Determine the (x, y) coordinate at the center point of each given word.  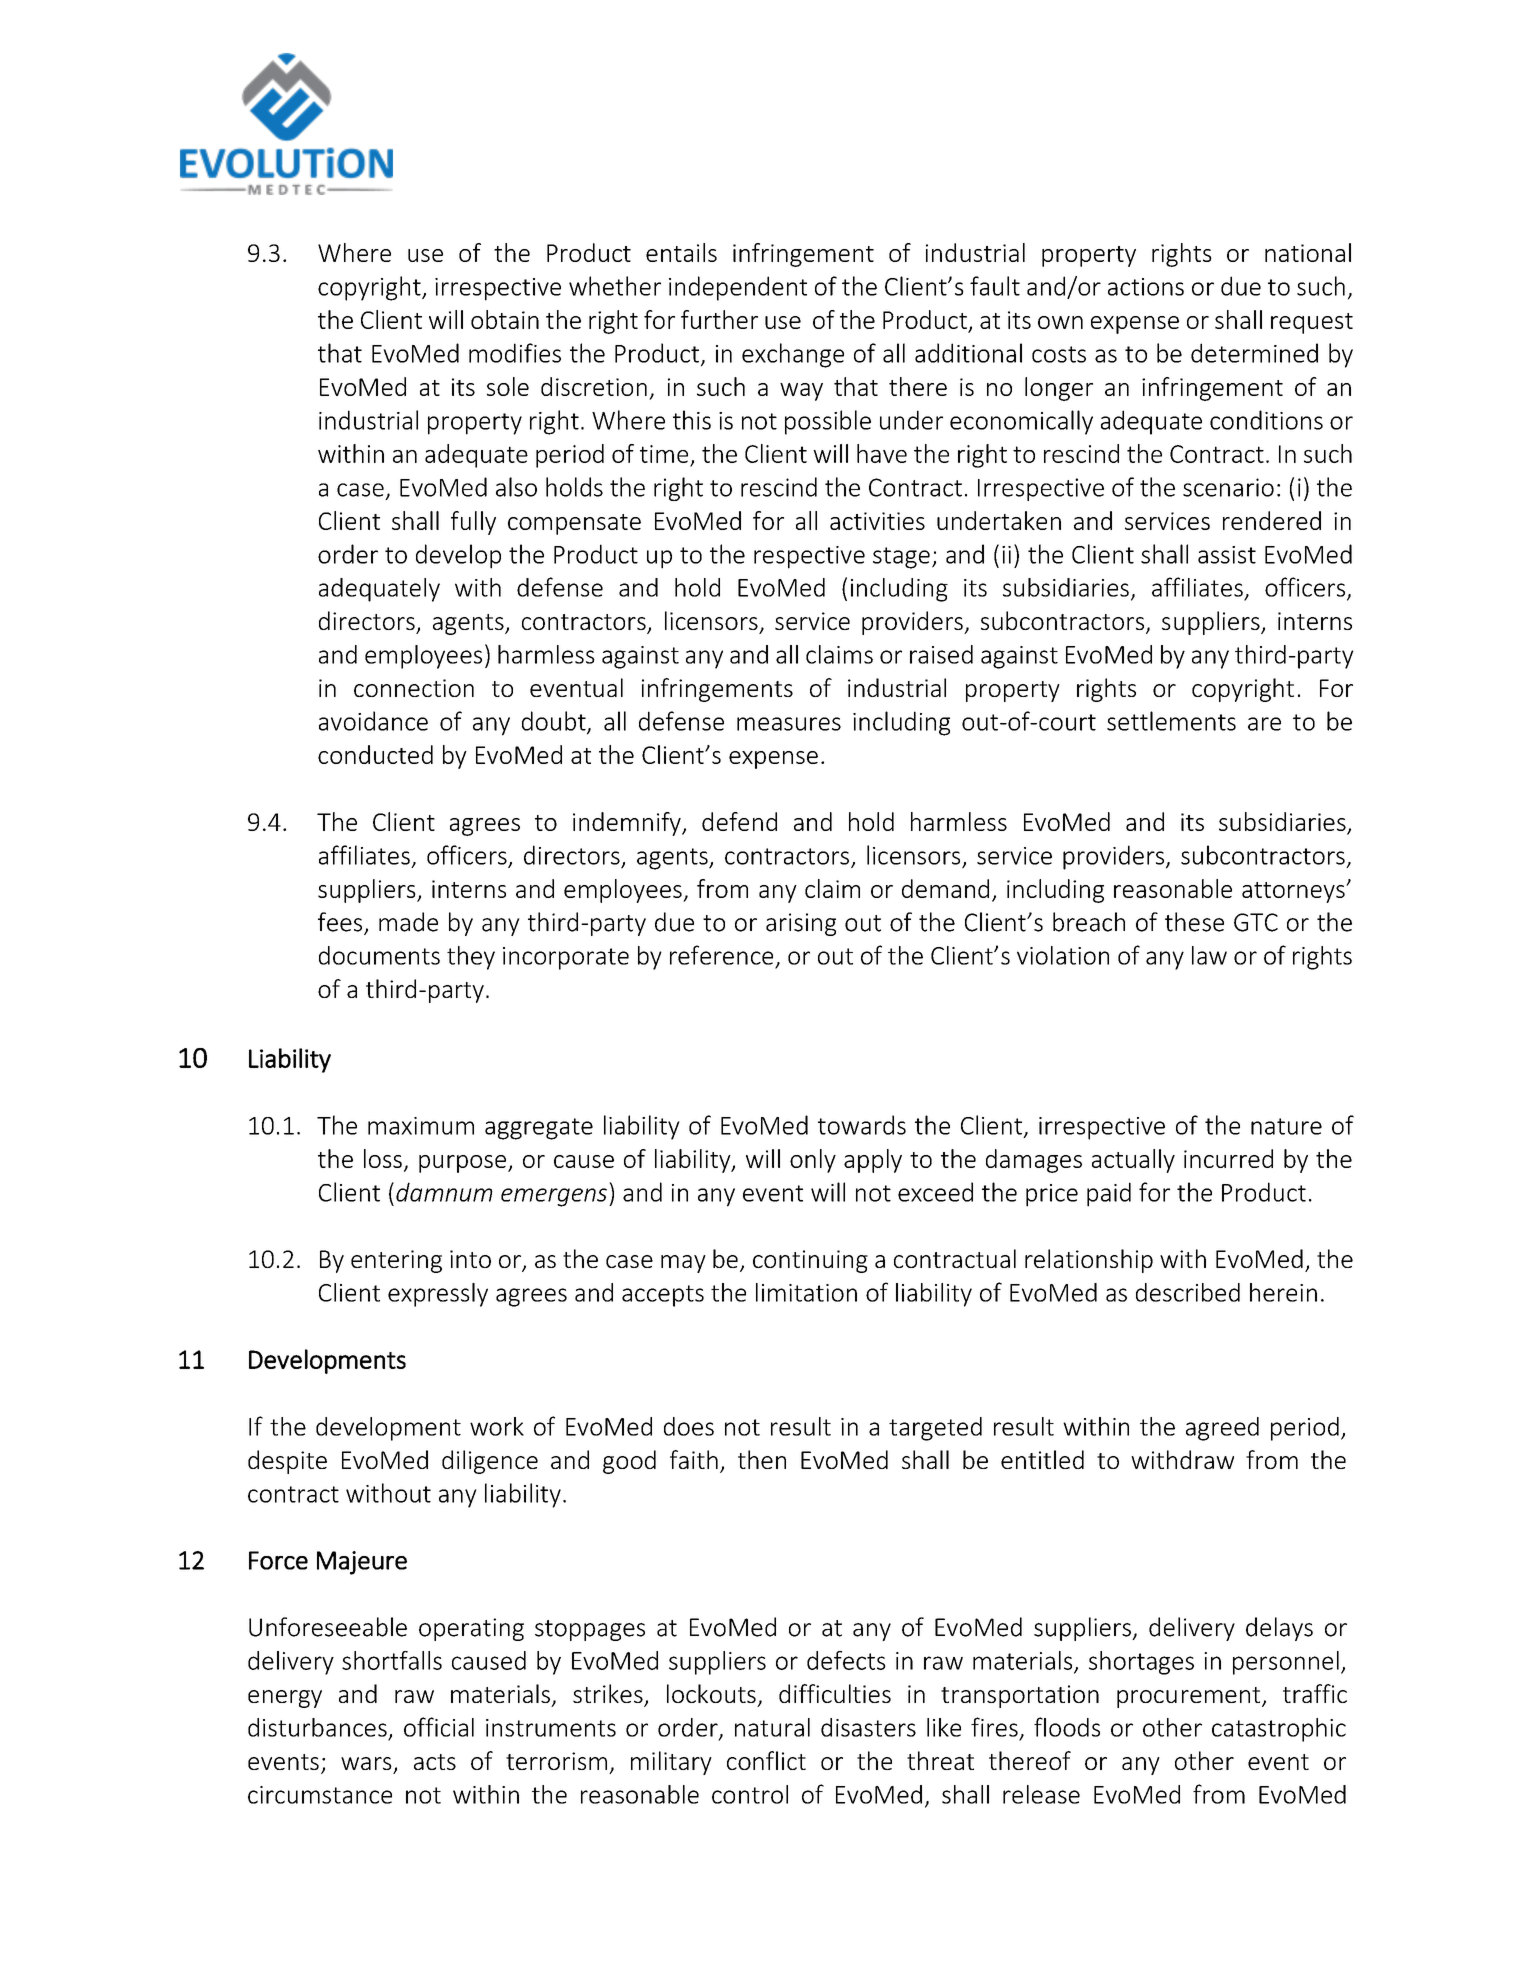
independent (738, 288)
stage (901, 558)
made (408, 922)
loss (383, 1158)
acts (435, 1762)
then (762, 1459)
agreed (1222, 1429)
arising (801, 924)
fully (473, 523)
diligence (490, 1462)
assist (1227, 555)
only (813, 1161)
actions (1146, 287)
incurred (1228, 1158)
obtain (505, 319)
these (1194, 922)
